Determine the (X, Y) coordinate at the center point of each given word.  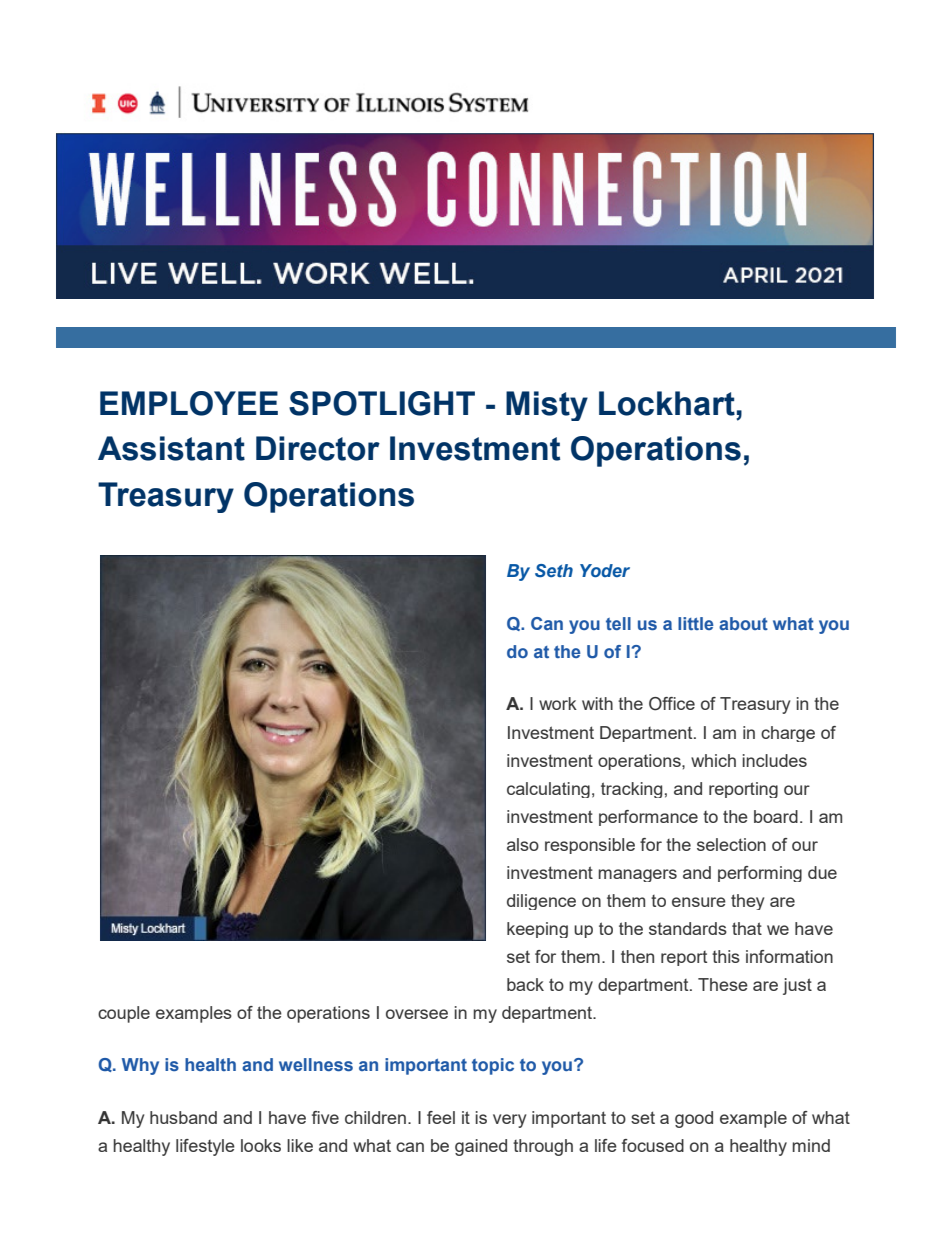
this (726, 956)
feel (441, 1117)
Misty (547, 406)
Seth (554, 571)
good (694, 1119)
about (743, 623)
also (523, 844)
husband (183, 1117)
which (713, 760)
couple (124, 1014)
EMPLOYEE (189, 403)
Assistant (171, 448)
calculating (548, 790)
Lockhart (667, 403)
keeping (537, 930)
